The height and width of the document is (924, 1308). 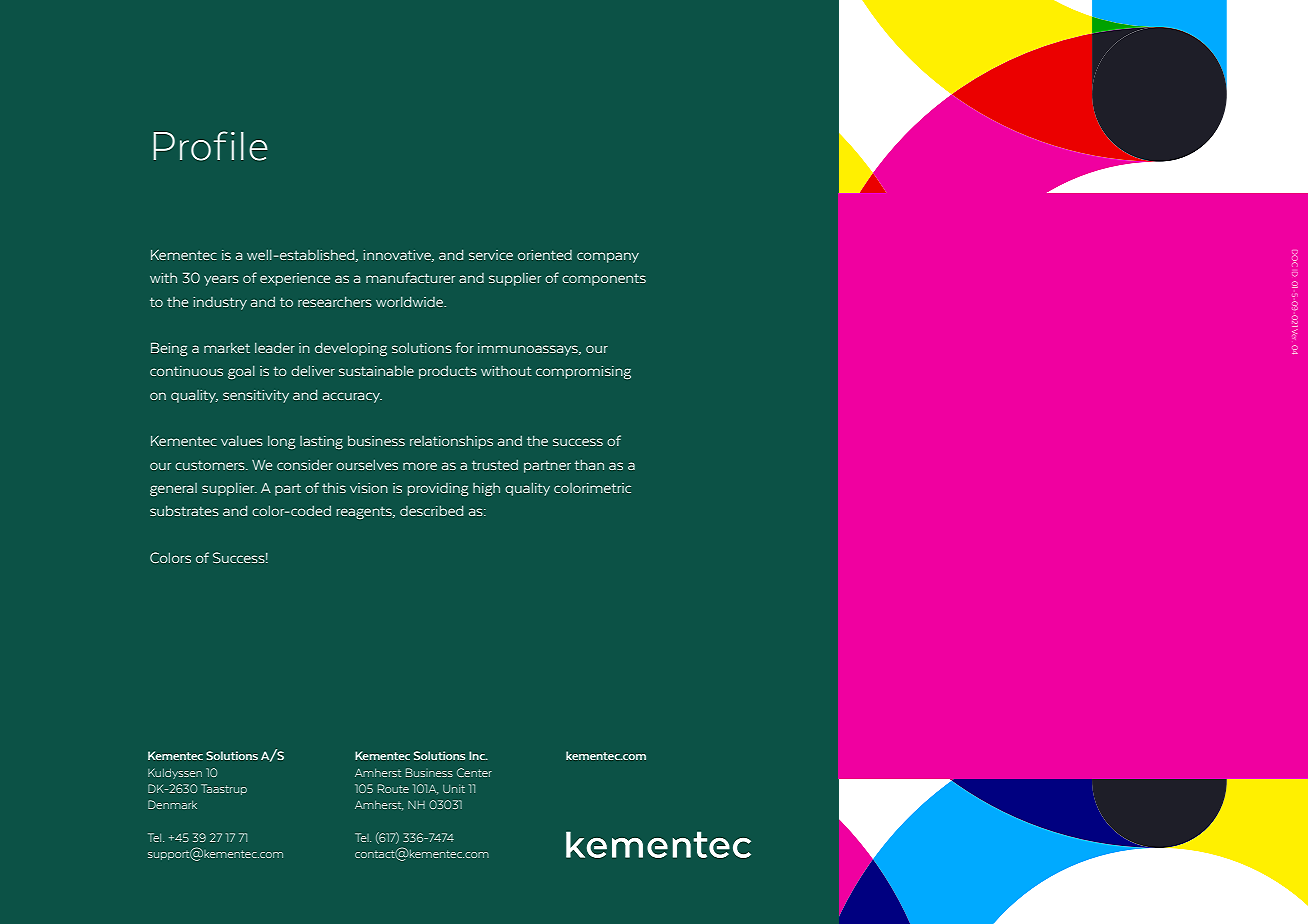 I want to click on Profile, so click(x=210, y=146).
